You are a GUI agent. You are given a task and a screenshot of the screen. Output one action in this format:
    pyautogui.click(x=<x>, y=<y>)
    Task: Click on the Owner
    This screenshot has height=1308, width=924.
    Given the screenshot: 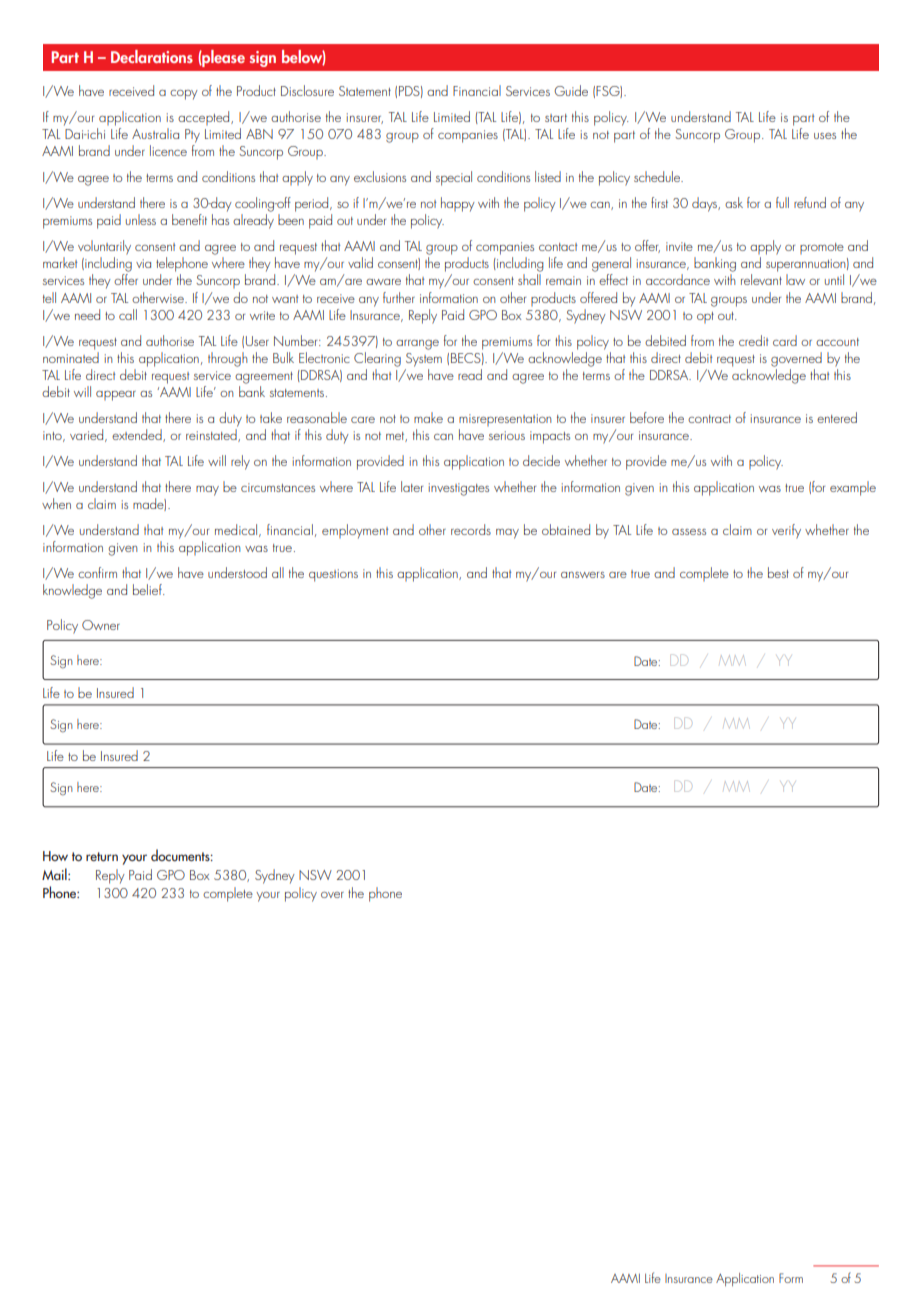 What is the action you would take?
    pyautogui.click(x=101, y=625)
